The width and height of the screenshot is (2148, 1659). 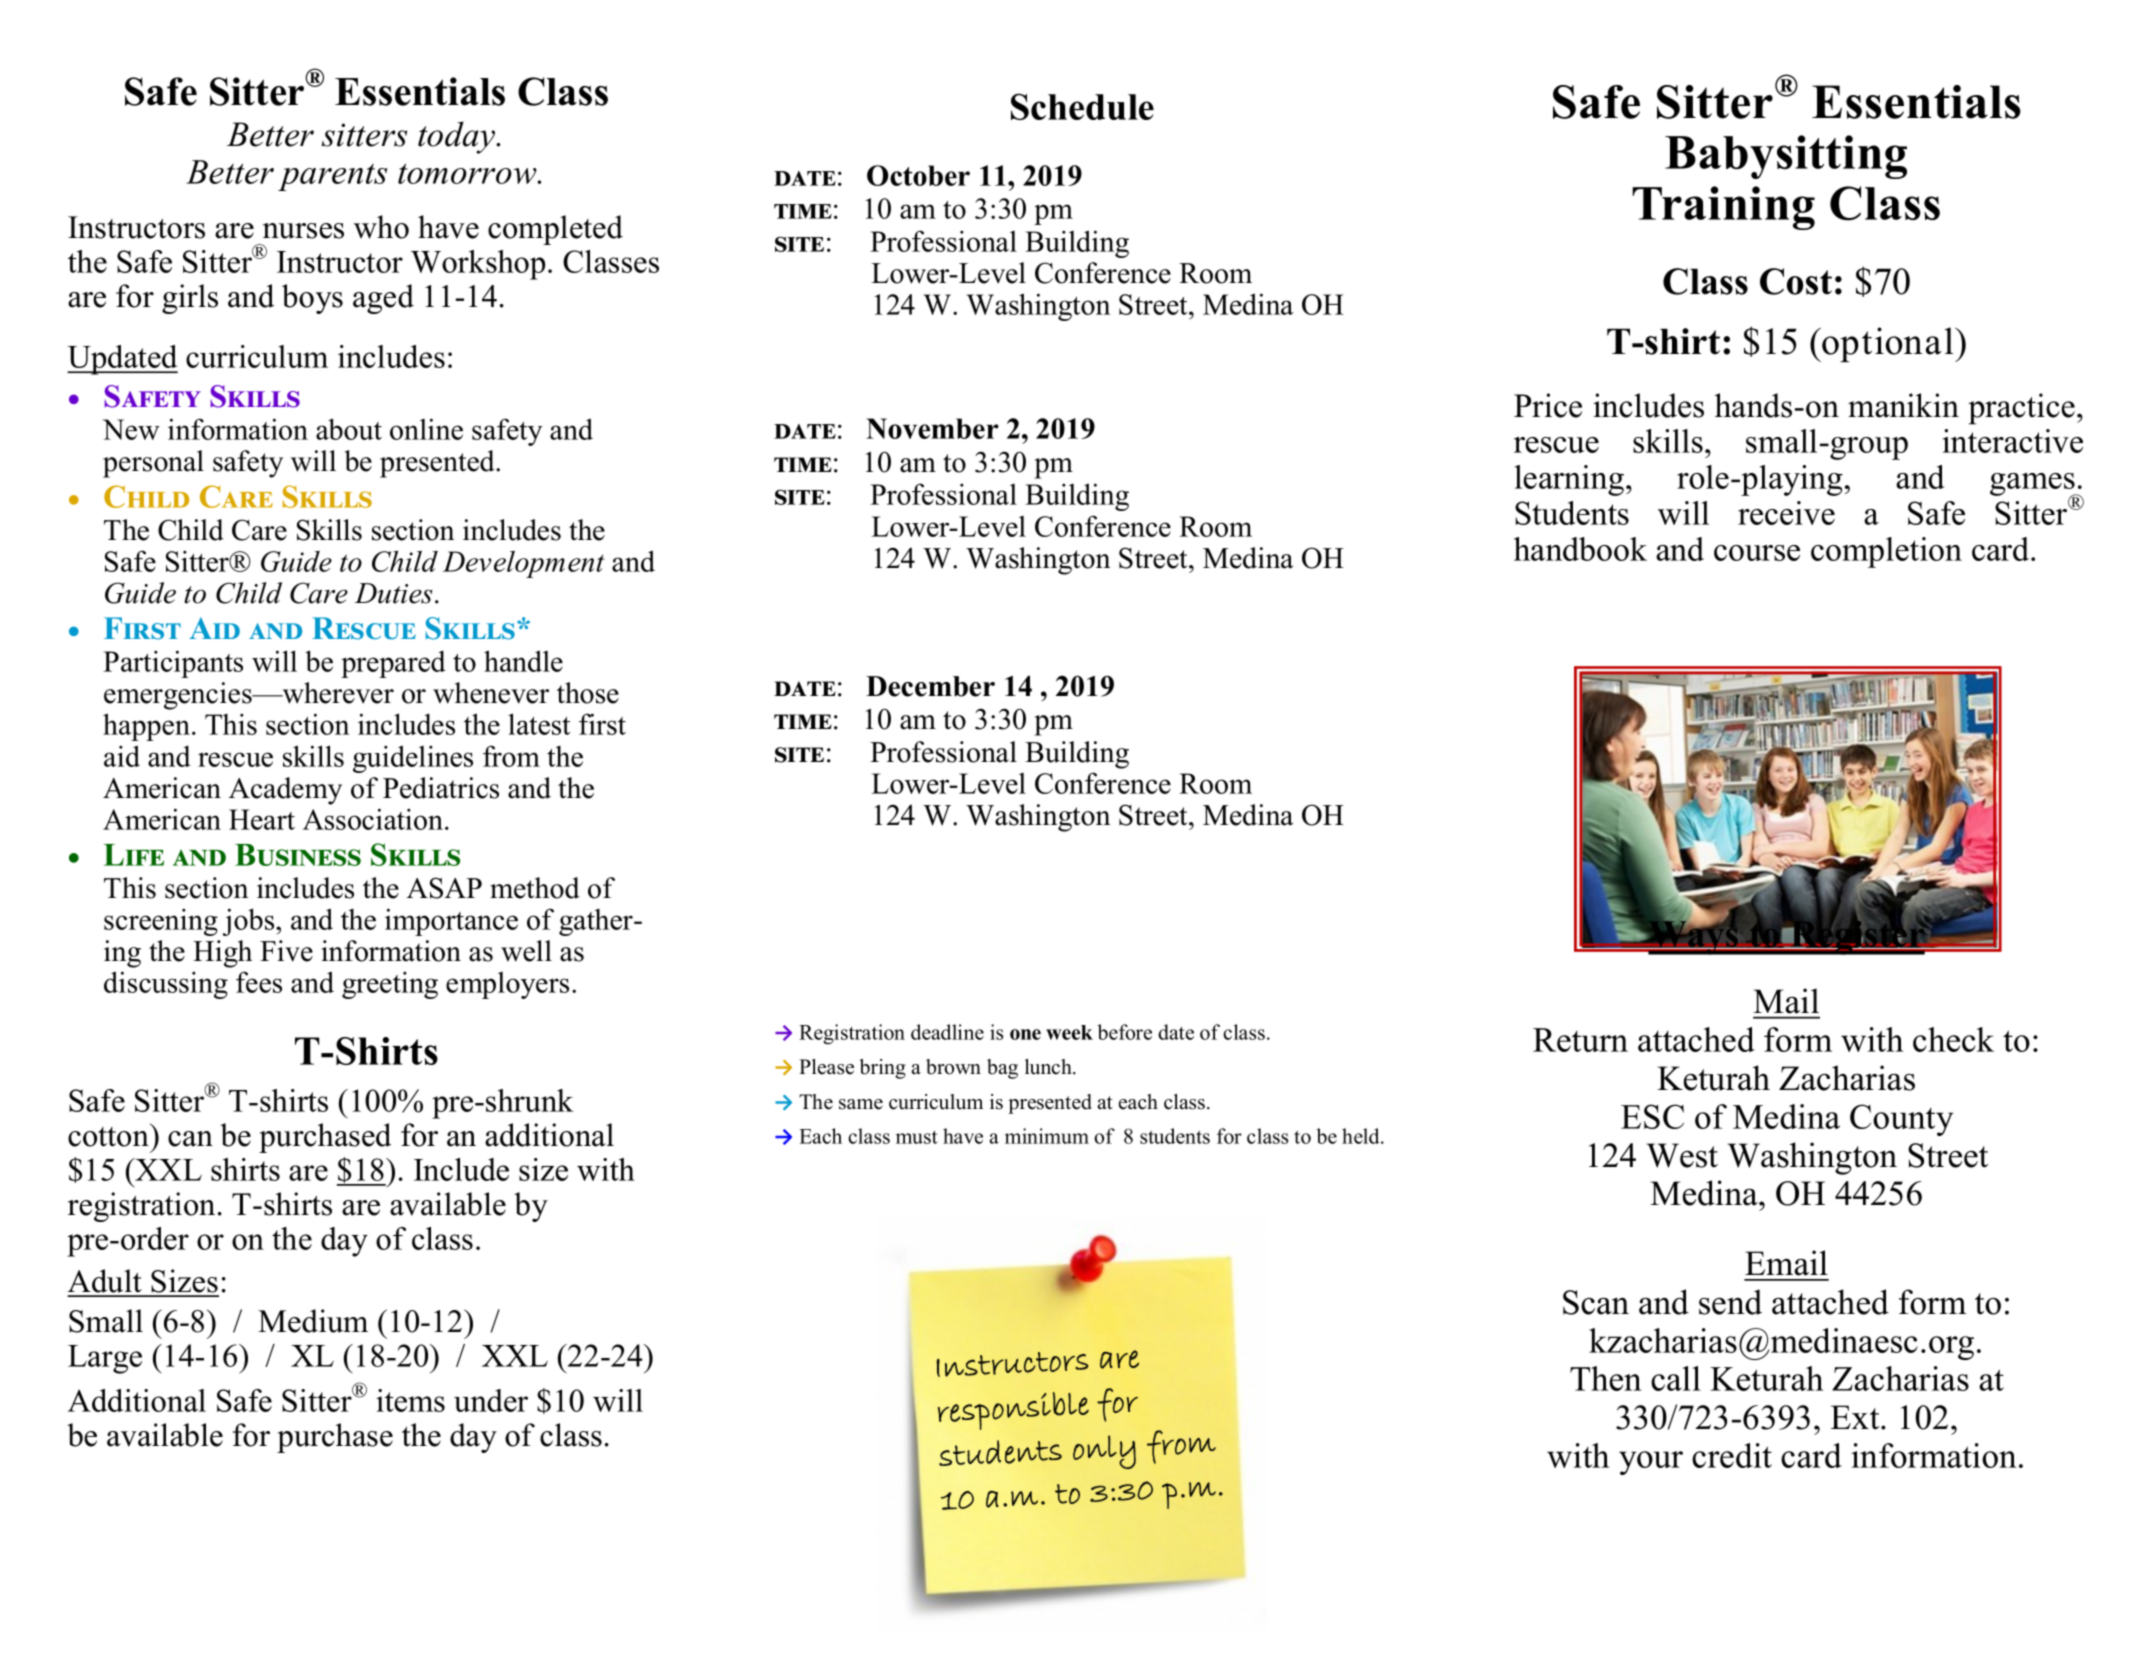 What do you see at coordinates (1757, 553) in the screenshot?
I see `course` at bounding box center [1757, 553].
